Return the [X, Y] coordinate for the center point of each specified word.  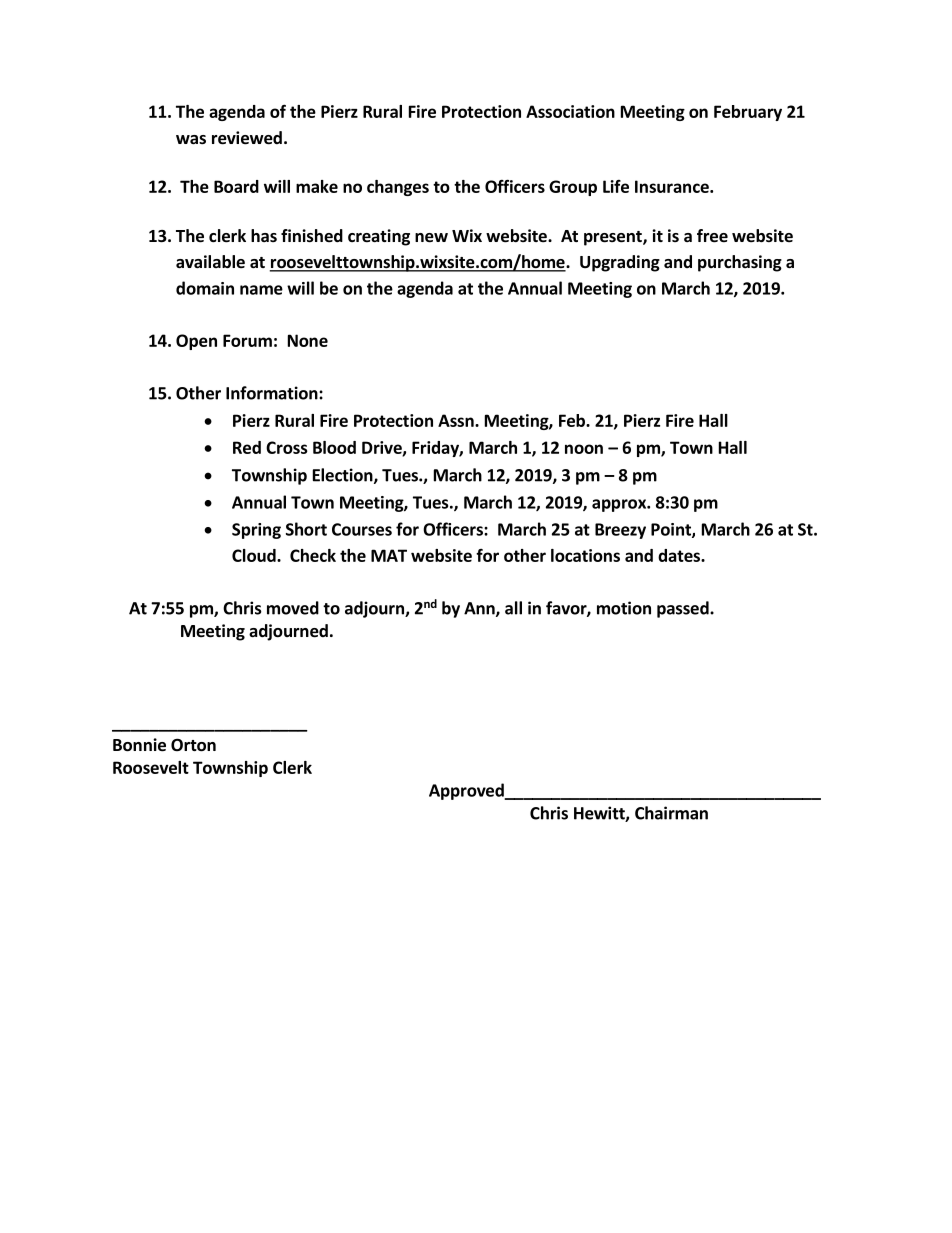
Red [247, 447]
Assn [457, 420]
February [748, 113]
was [191, 140]
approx [620, 505]
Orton [193, 745]
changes [398, 188]
